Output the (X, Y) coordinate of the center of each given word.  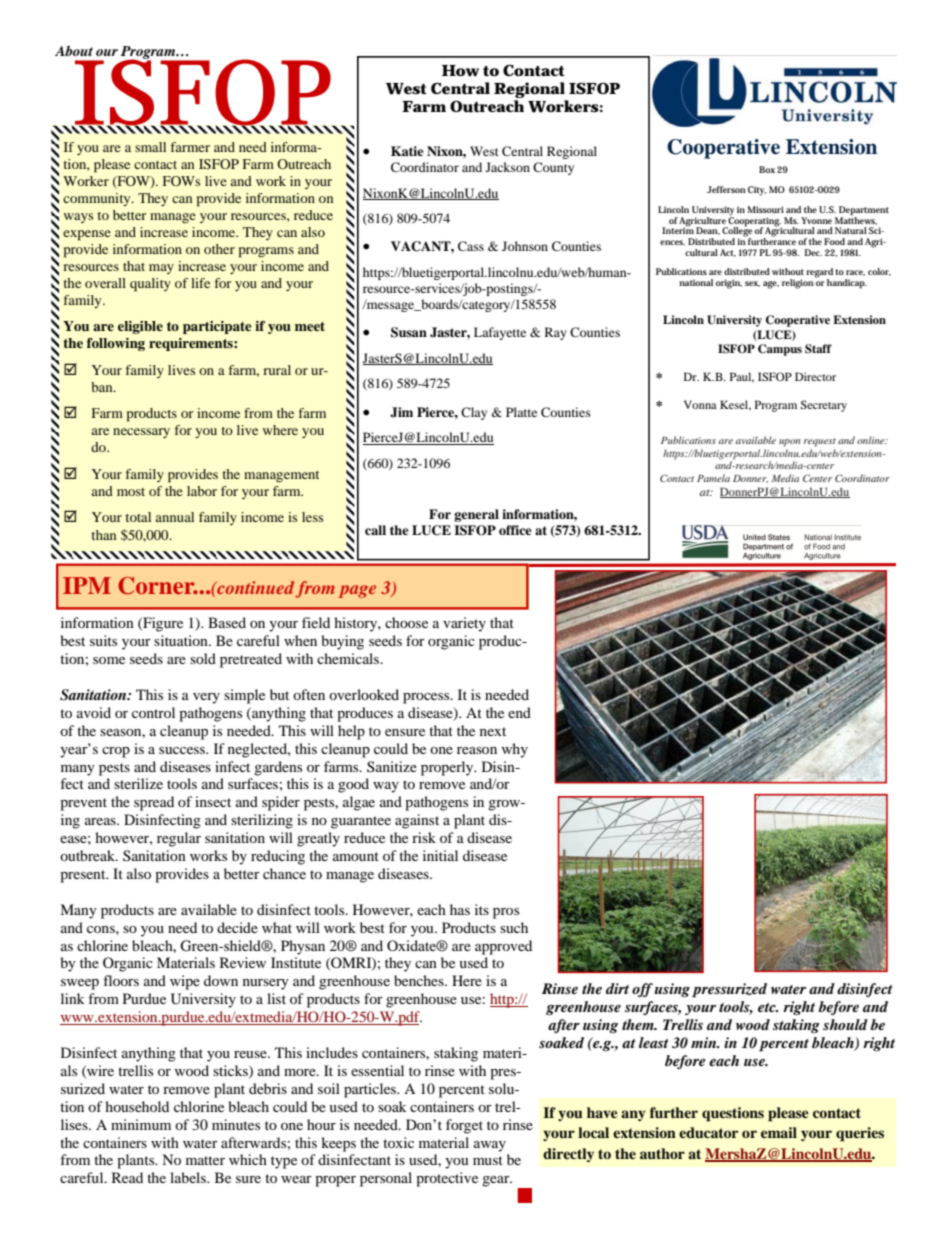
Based (227, 622)
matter (205, 1160)
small (150, 147)
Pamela (713, 478)
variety (464, 624)
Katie (407, 151)
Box (767, 169)
